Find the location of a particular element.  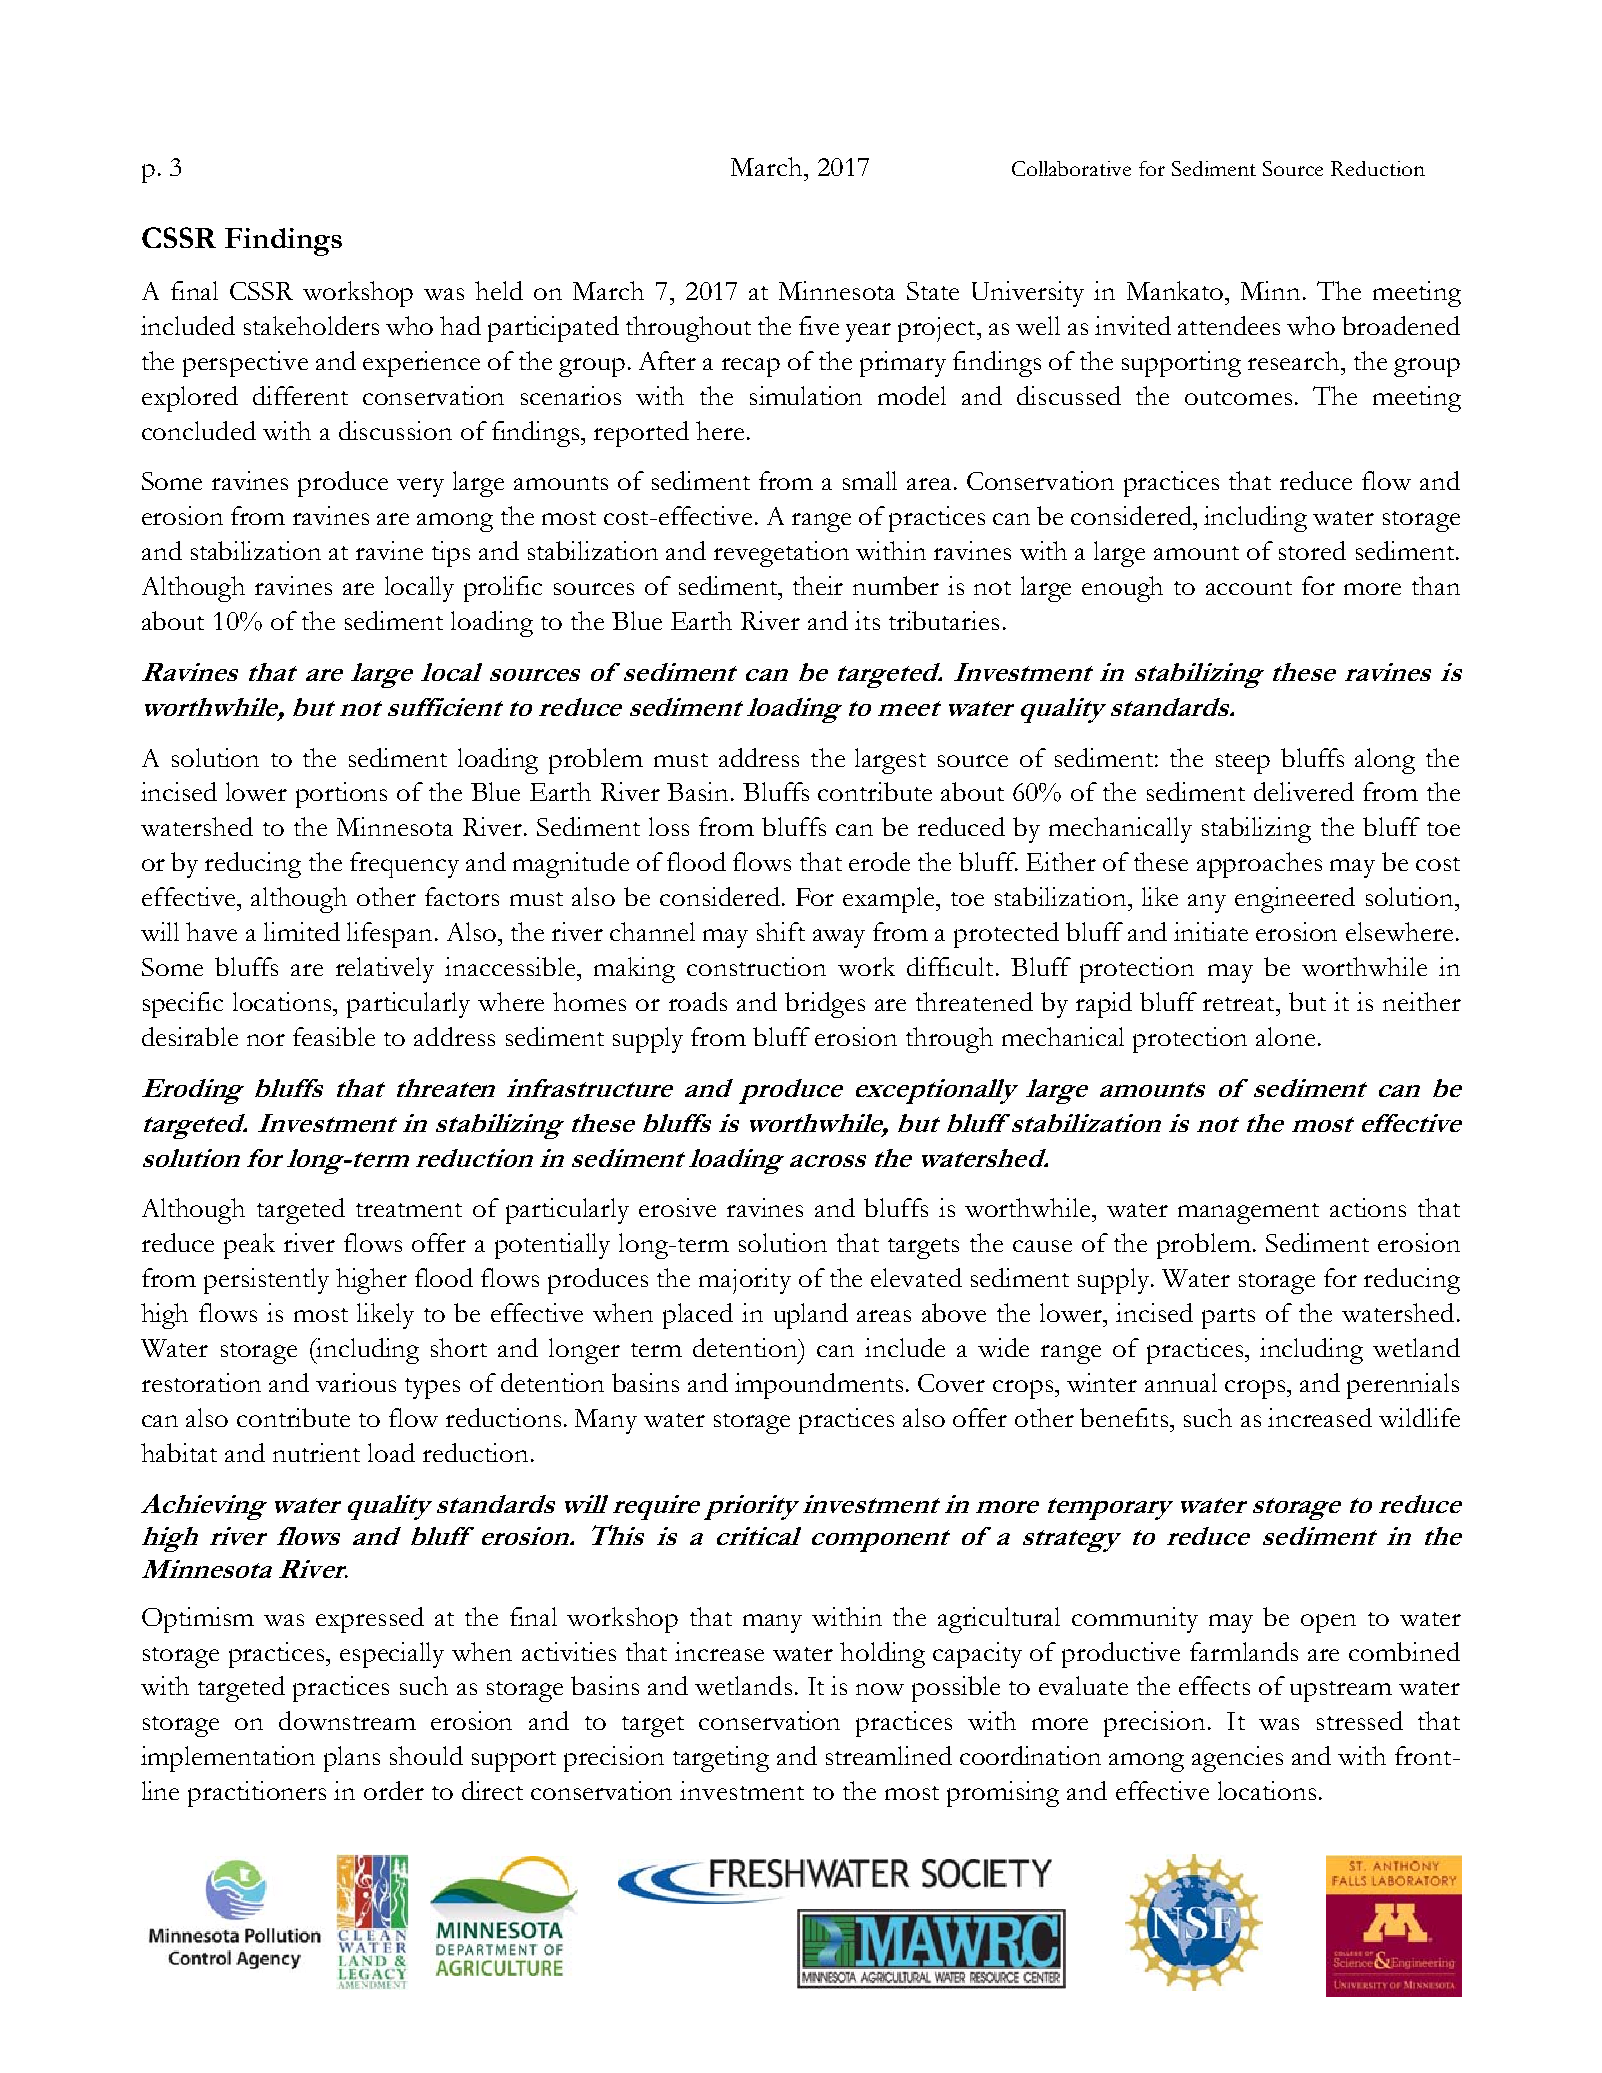

plans is located at coordinates (352, 1759).
